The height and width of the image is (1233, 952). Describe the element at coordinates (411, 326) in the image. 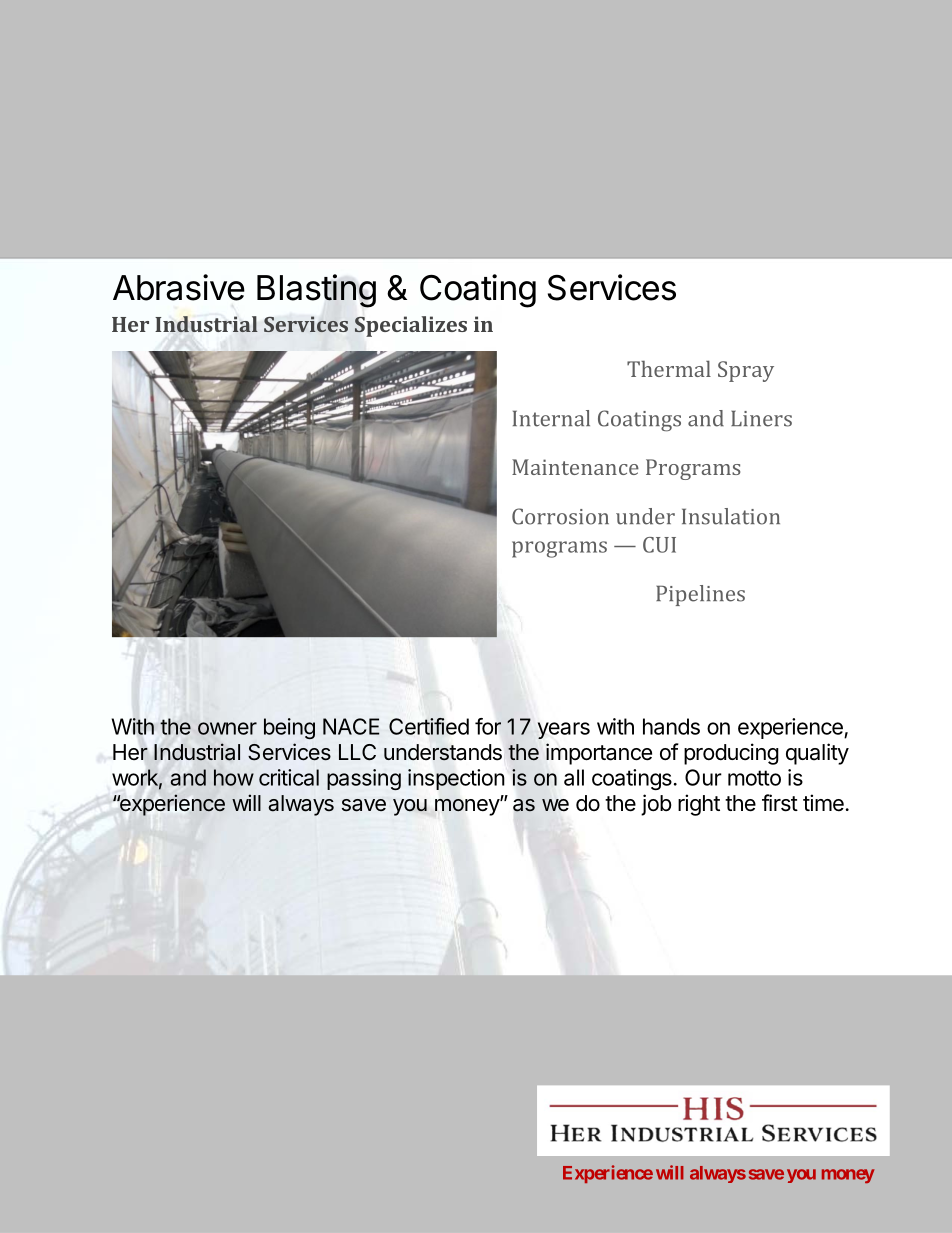

I see `Specializes` at that location.
